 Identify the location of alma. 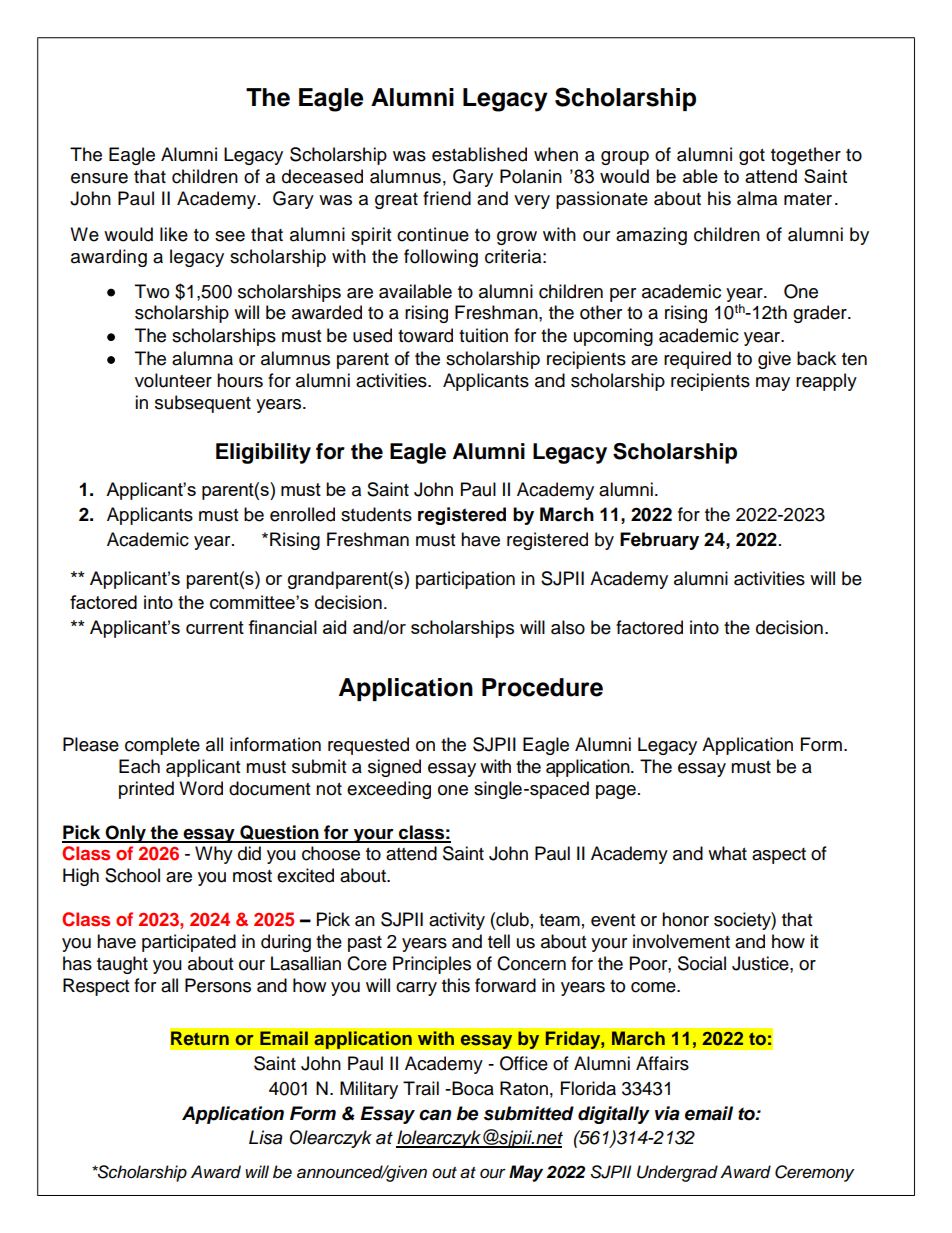
(757, 198).
